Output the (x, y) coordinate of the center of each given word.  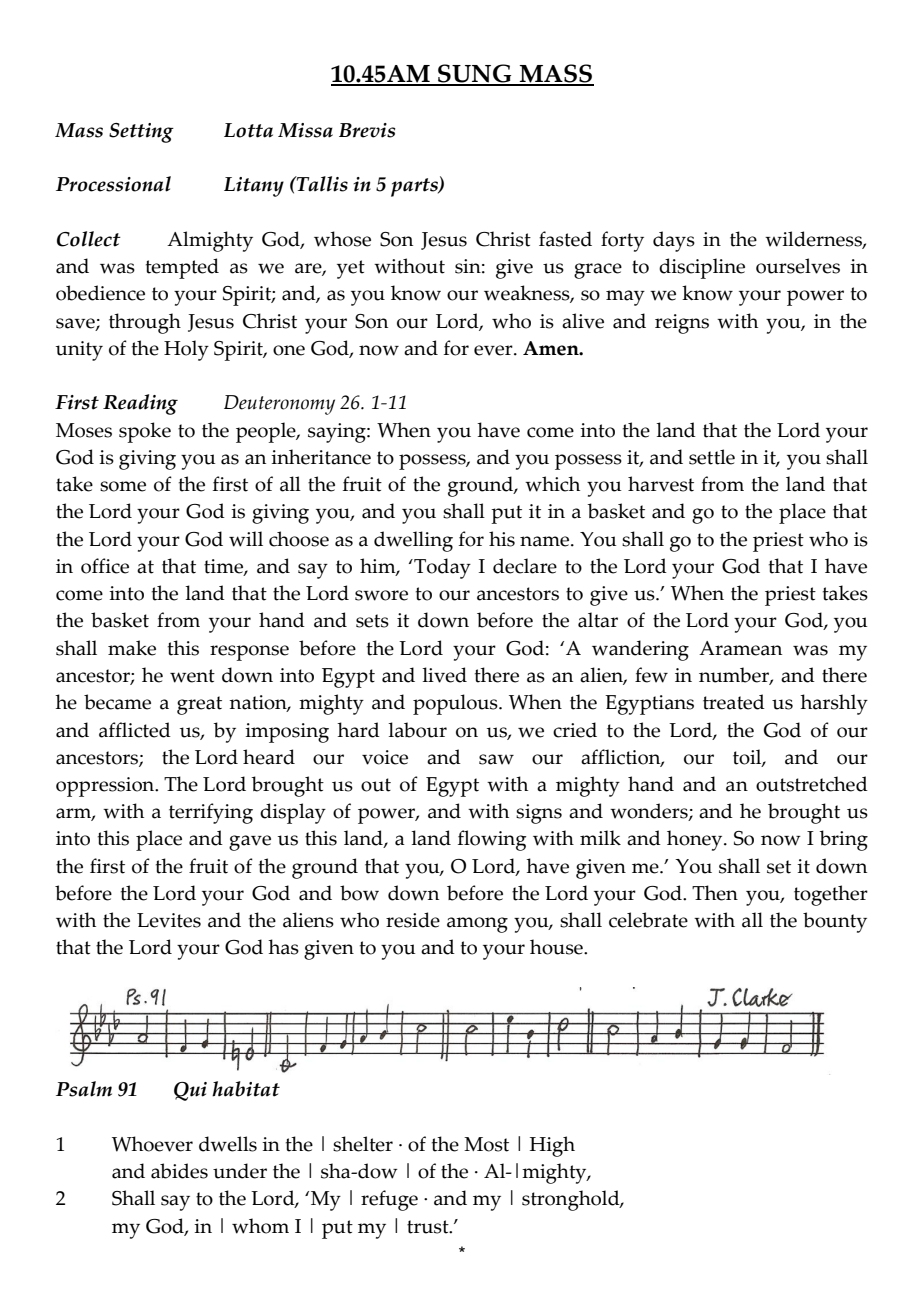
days (674, 241)
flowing (492, 840)
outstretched (812, 784)
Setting (141, 133)
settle (712, 457)
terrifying (211, 813)
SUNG (475, 74)
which (552, 484)
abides (179, 1171)
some (123, 486)
